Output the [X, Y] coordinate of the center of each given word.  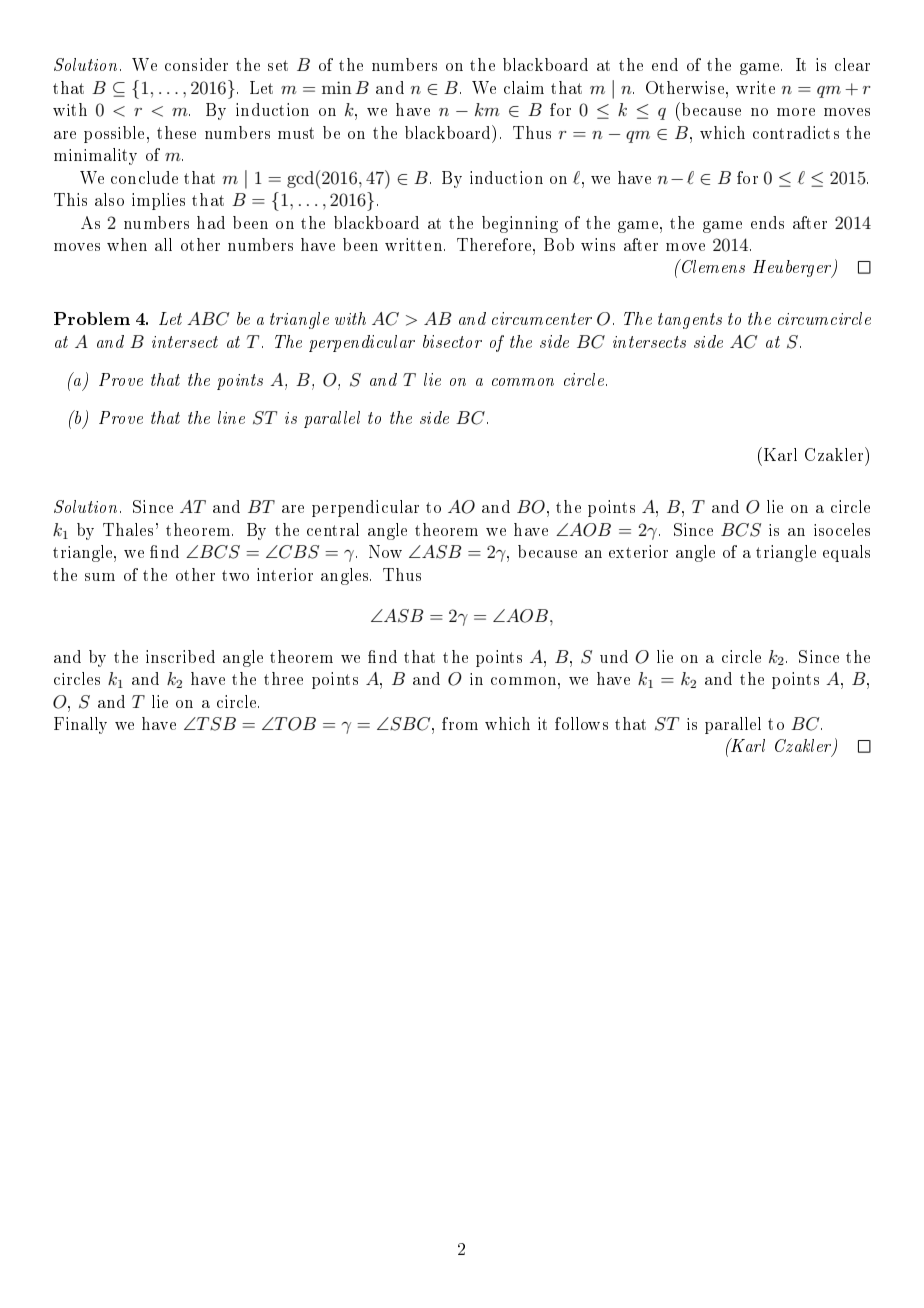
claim [524, 87]
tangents [690, 321]
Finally [80, 725]
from [460, 723]
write [755, 87]
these [176, 132]
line [231, 417]
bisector [452, 341]
